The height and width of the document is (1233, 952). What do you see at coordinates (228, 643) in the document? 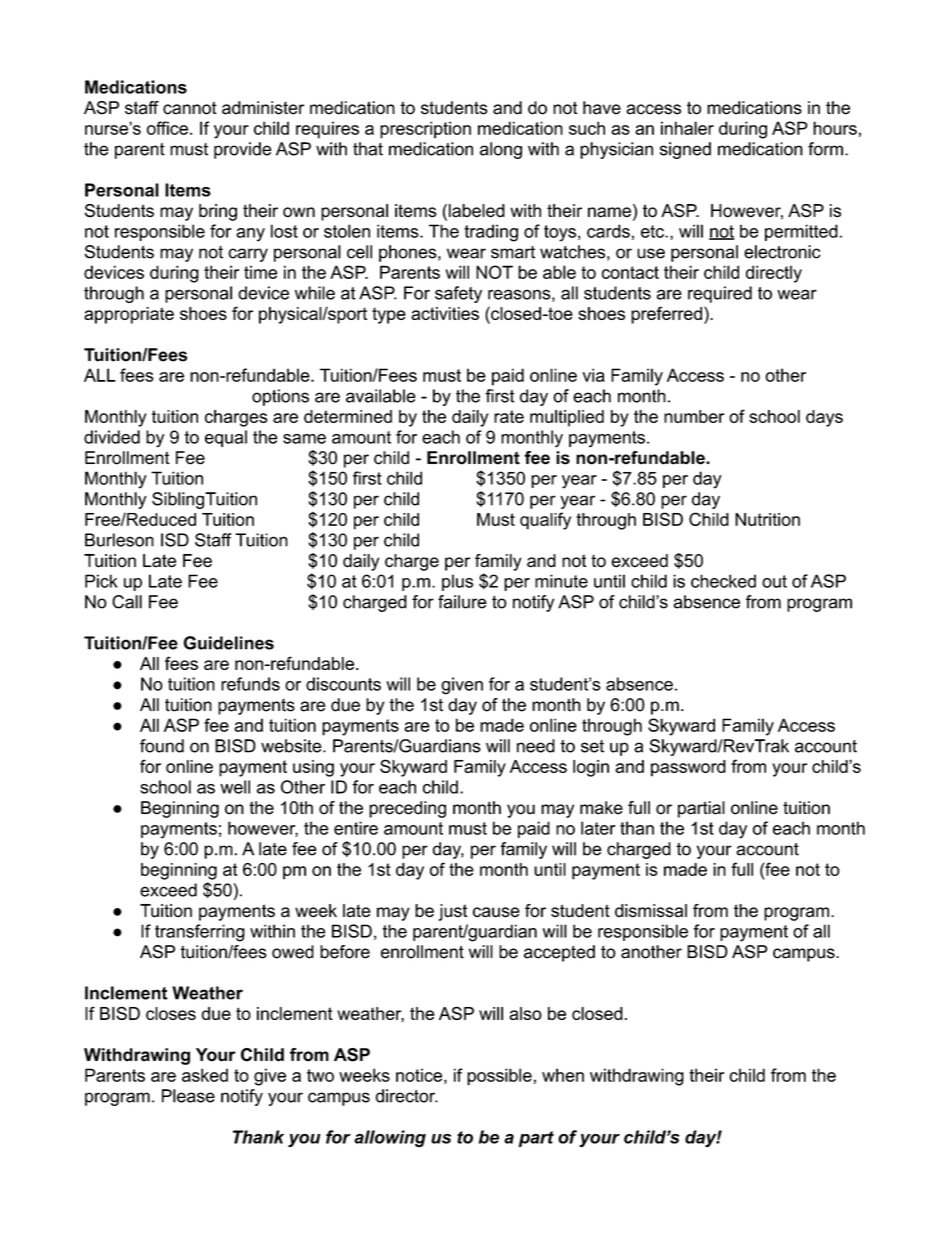
I see `Guidelines` at bounding box center [228, 643].
